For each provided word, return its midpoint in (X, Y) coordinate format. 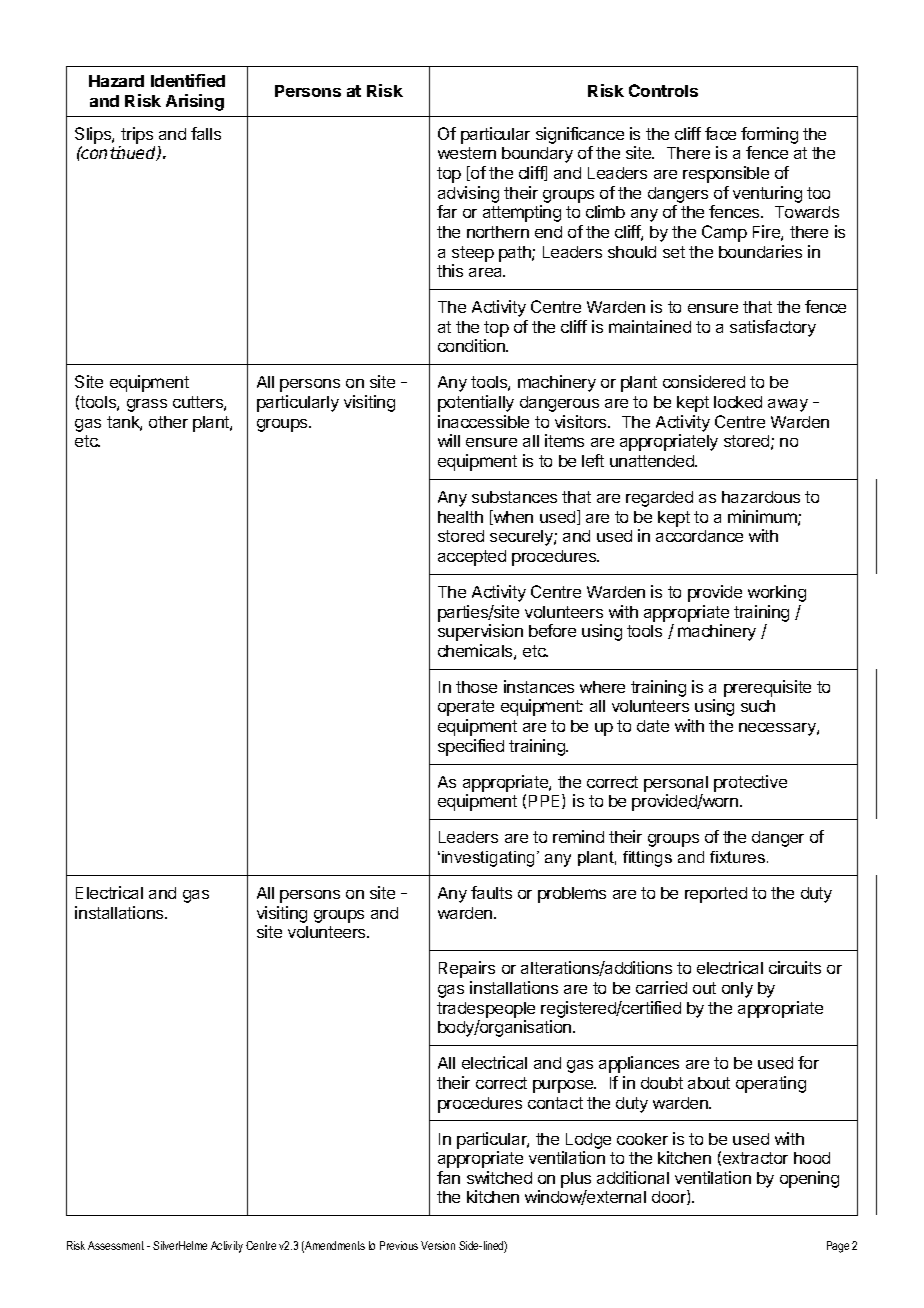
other (168, 422)
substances (514, 497)
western (467, 153)
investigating (488, 859)
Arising (195, 102)
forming (769, 135)
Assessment (116, 1245)
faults (491, 892)
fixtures (739, 857)
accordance (699, 536)
